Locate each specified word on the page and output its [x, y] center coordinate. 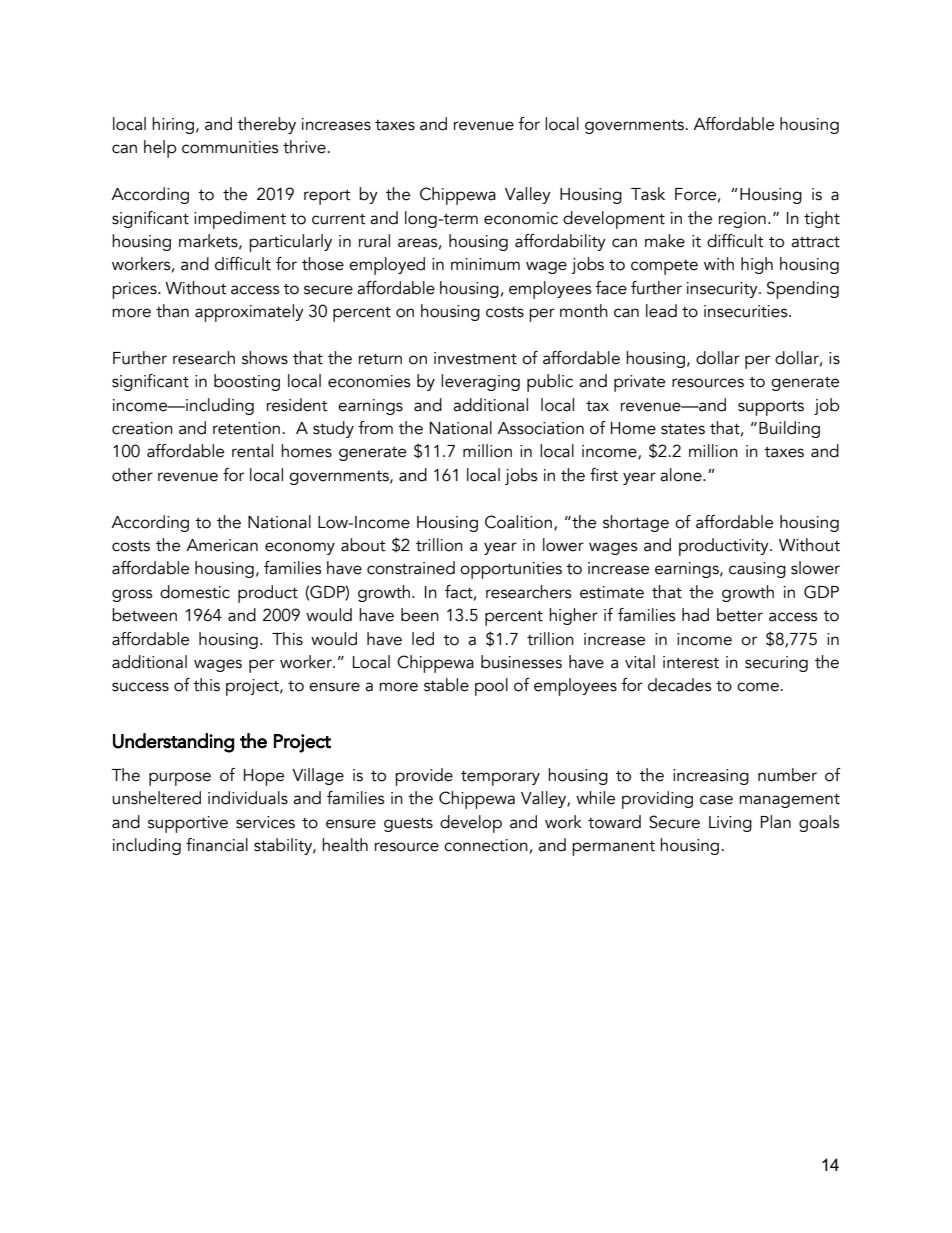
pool [491, 687]
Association [540, 428]
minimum [485, 264]
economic [521, 218]
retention [246, 428]
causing [757, 570]
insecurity [723, 290]
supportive [188, 824]
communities [230, 147]
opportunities [511, 570]
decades [680, 685]
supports [771, 408]
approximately [249, 313]
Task [648, 194]
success [140, 687]
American [222, 545]
